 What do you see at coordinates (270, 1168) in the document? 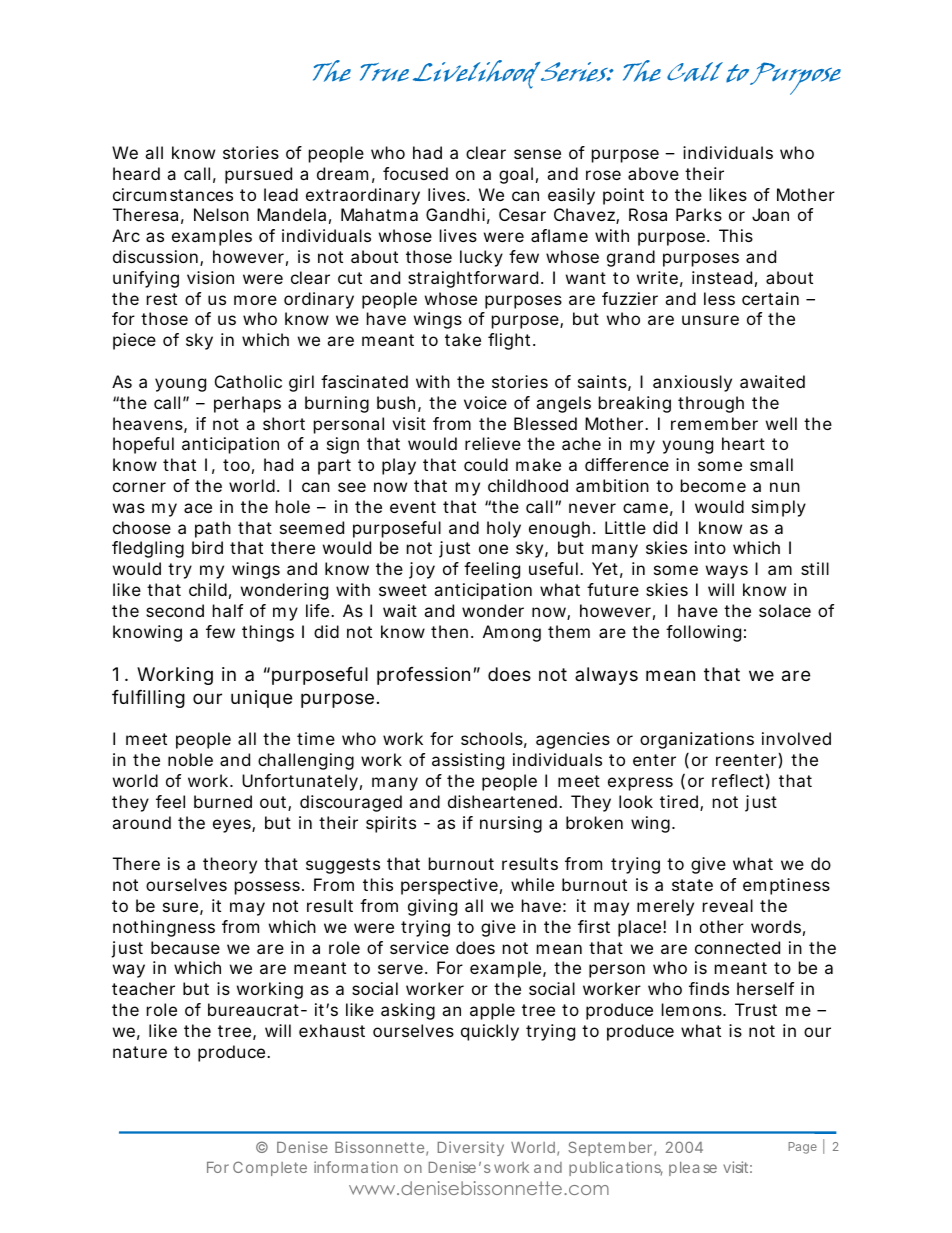
I see `Complete` at bounding box center [270, 1168].
